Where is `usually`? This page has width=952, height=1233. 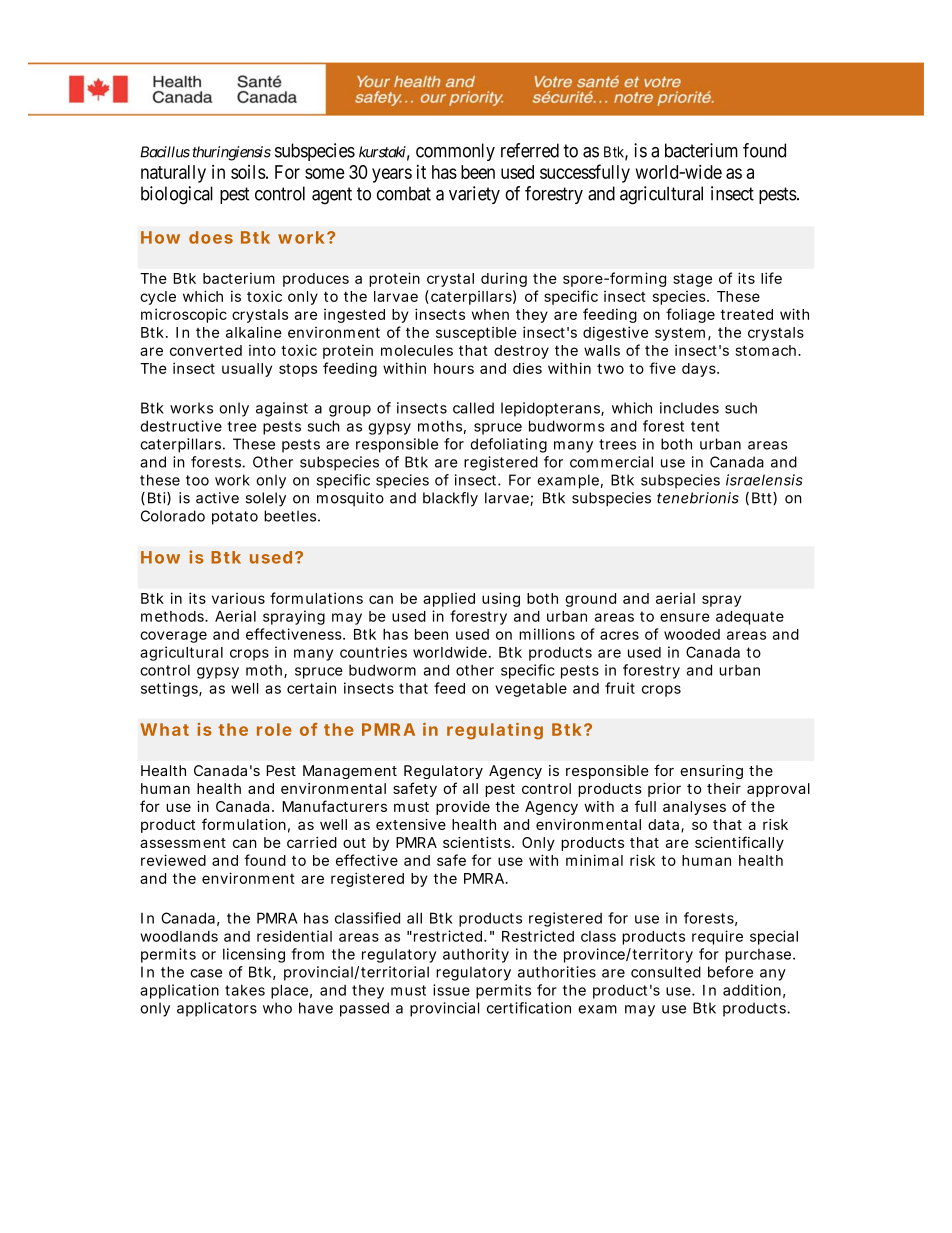 usually is located at coordinates (247, 370).
